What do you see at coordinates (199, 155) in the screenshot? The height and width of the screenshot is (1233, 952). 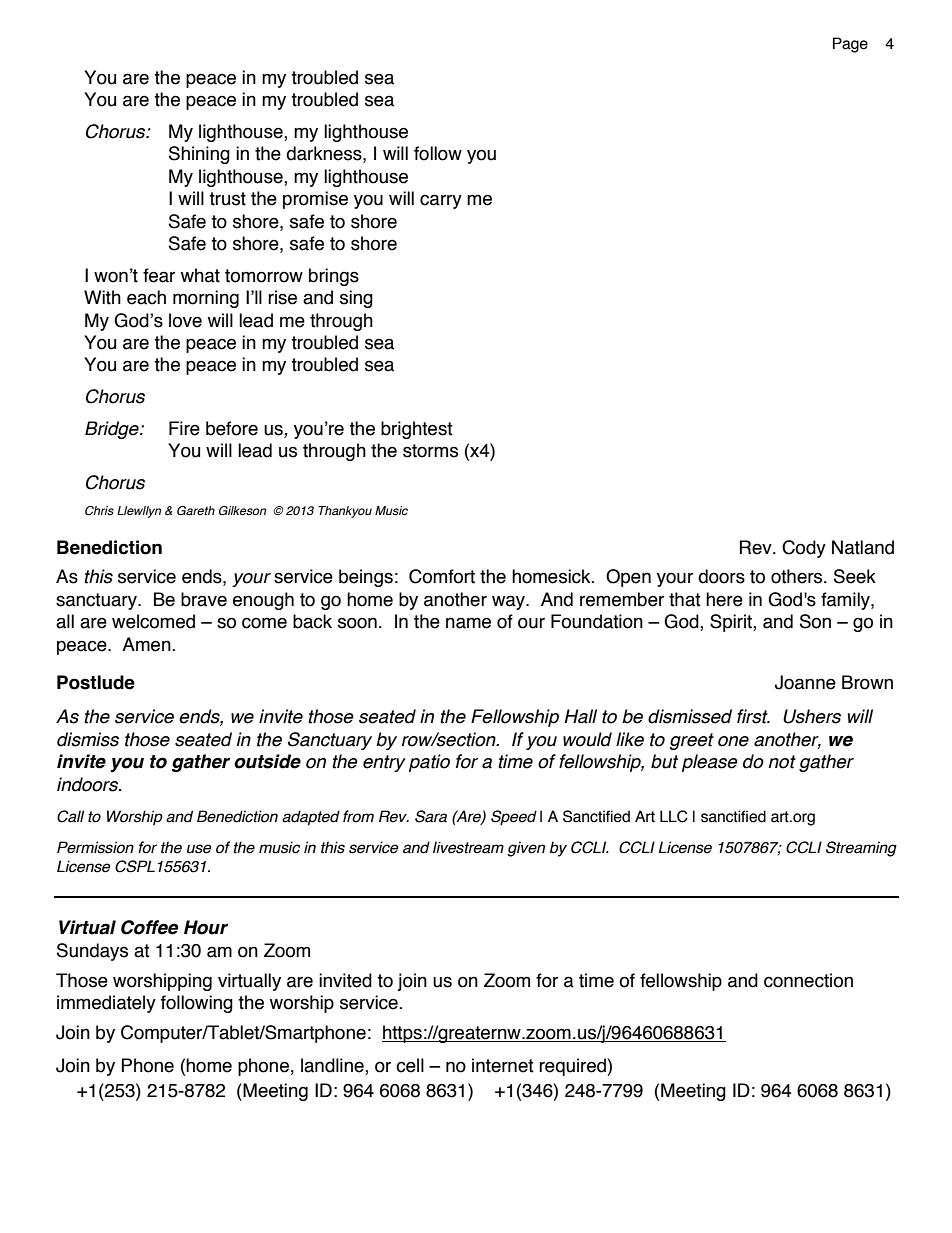 I see `Shining` at bounding box center [199, 155].
